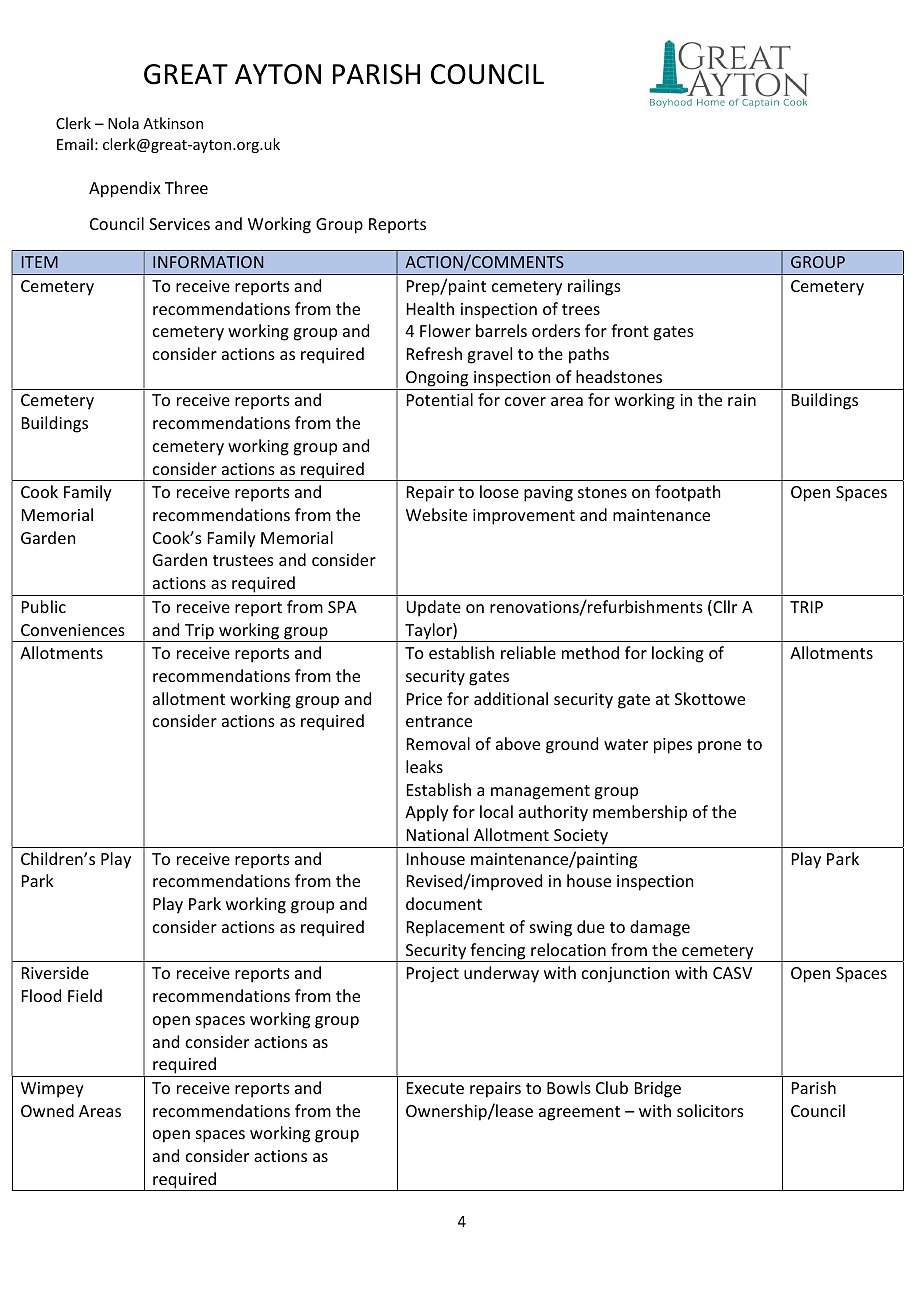 This screenshot has height=1308, width=924. I want to click on Riverside, so click(55, 972).
